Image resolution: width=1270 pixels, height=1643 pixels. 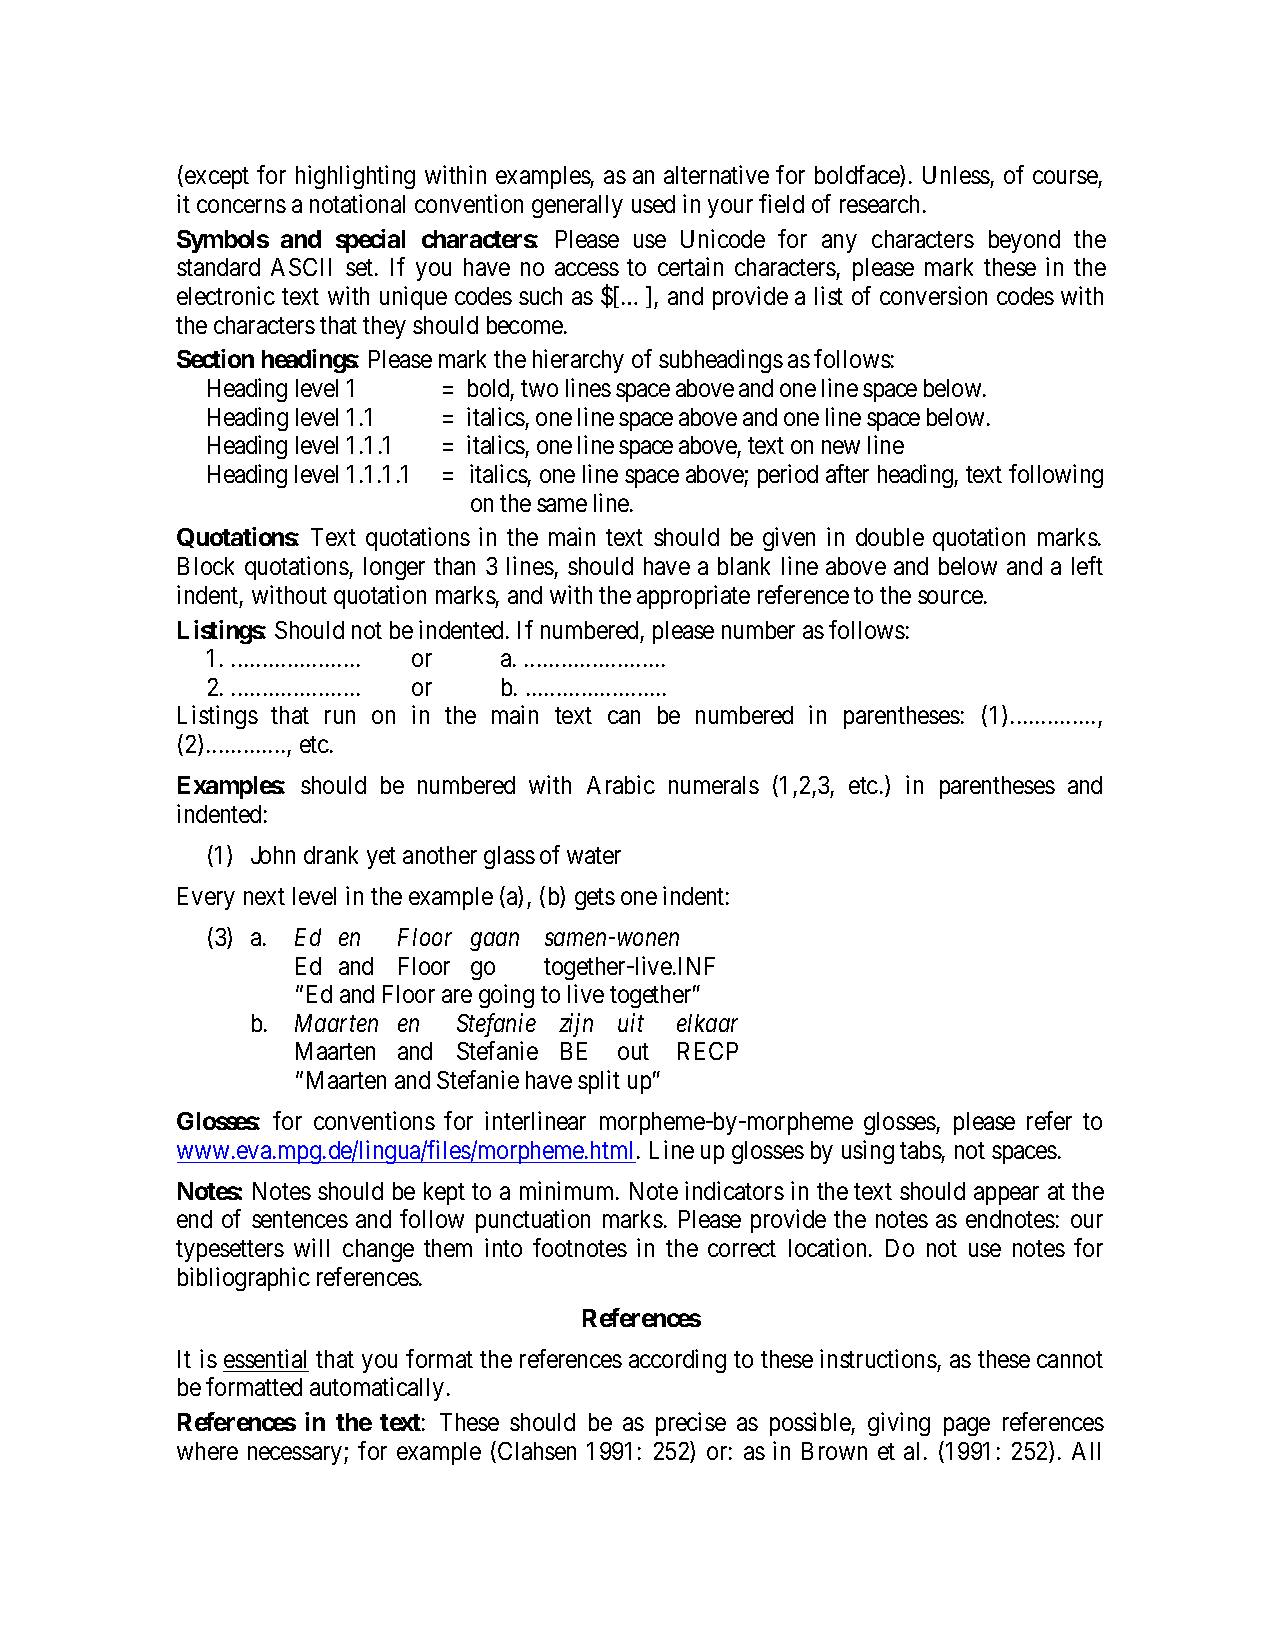 I want to click on notational, so click(x=357, y=203).
